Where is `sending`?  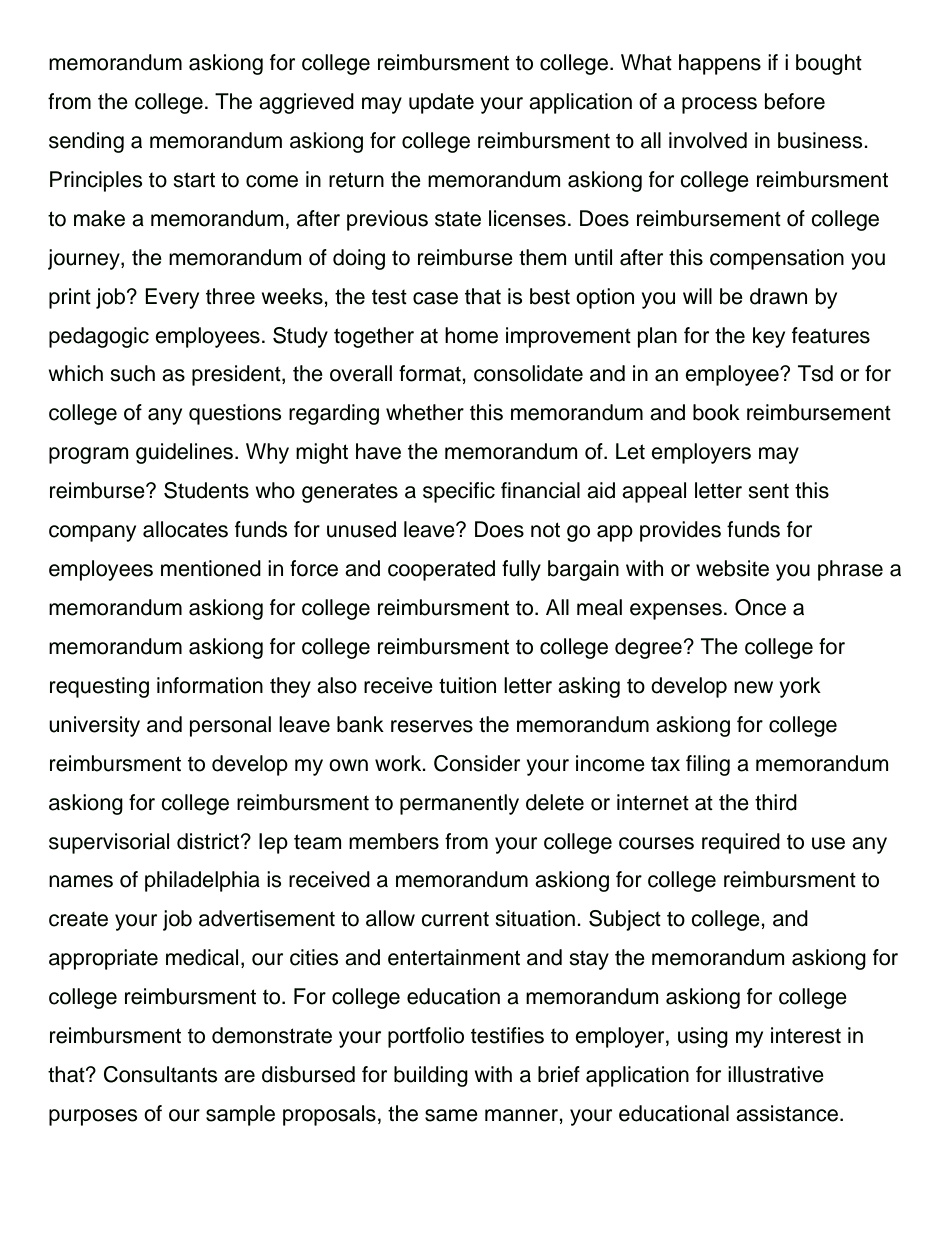 sending is located at coordinates (86, 142).
